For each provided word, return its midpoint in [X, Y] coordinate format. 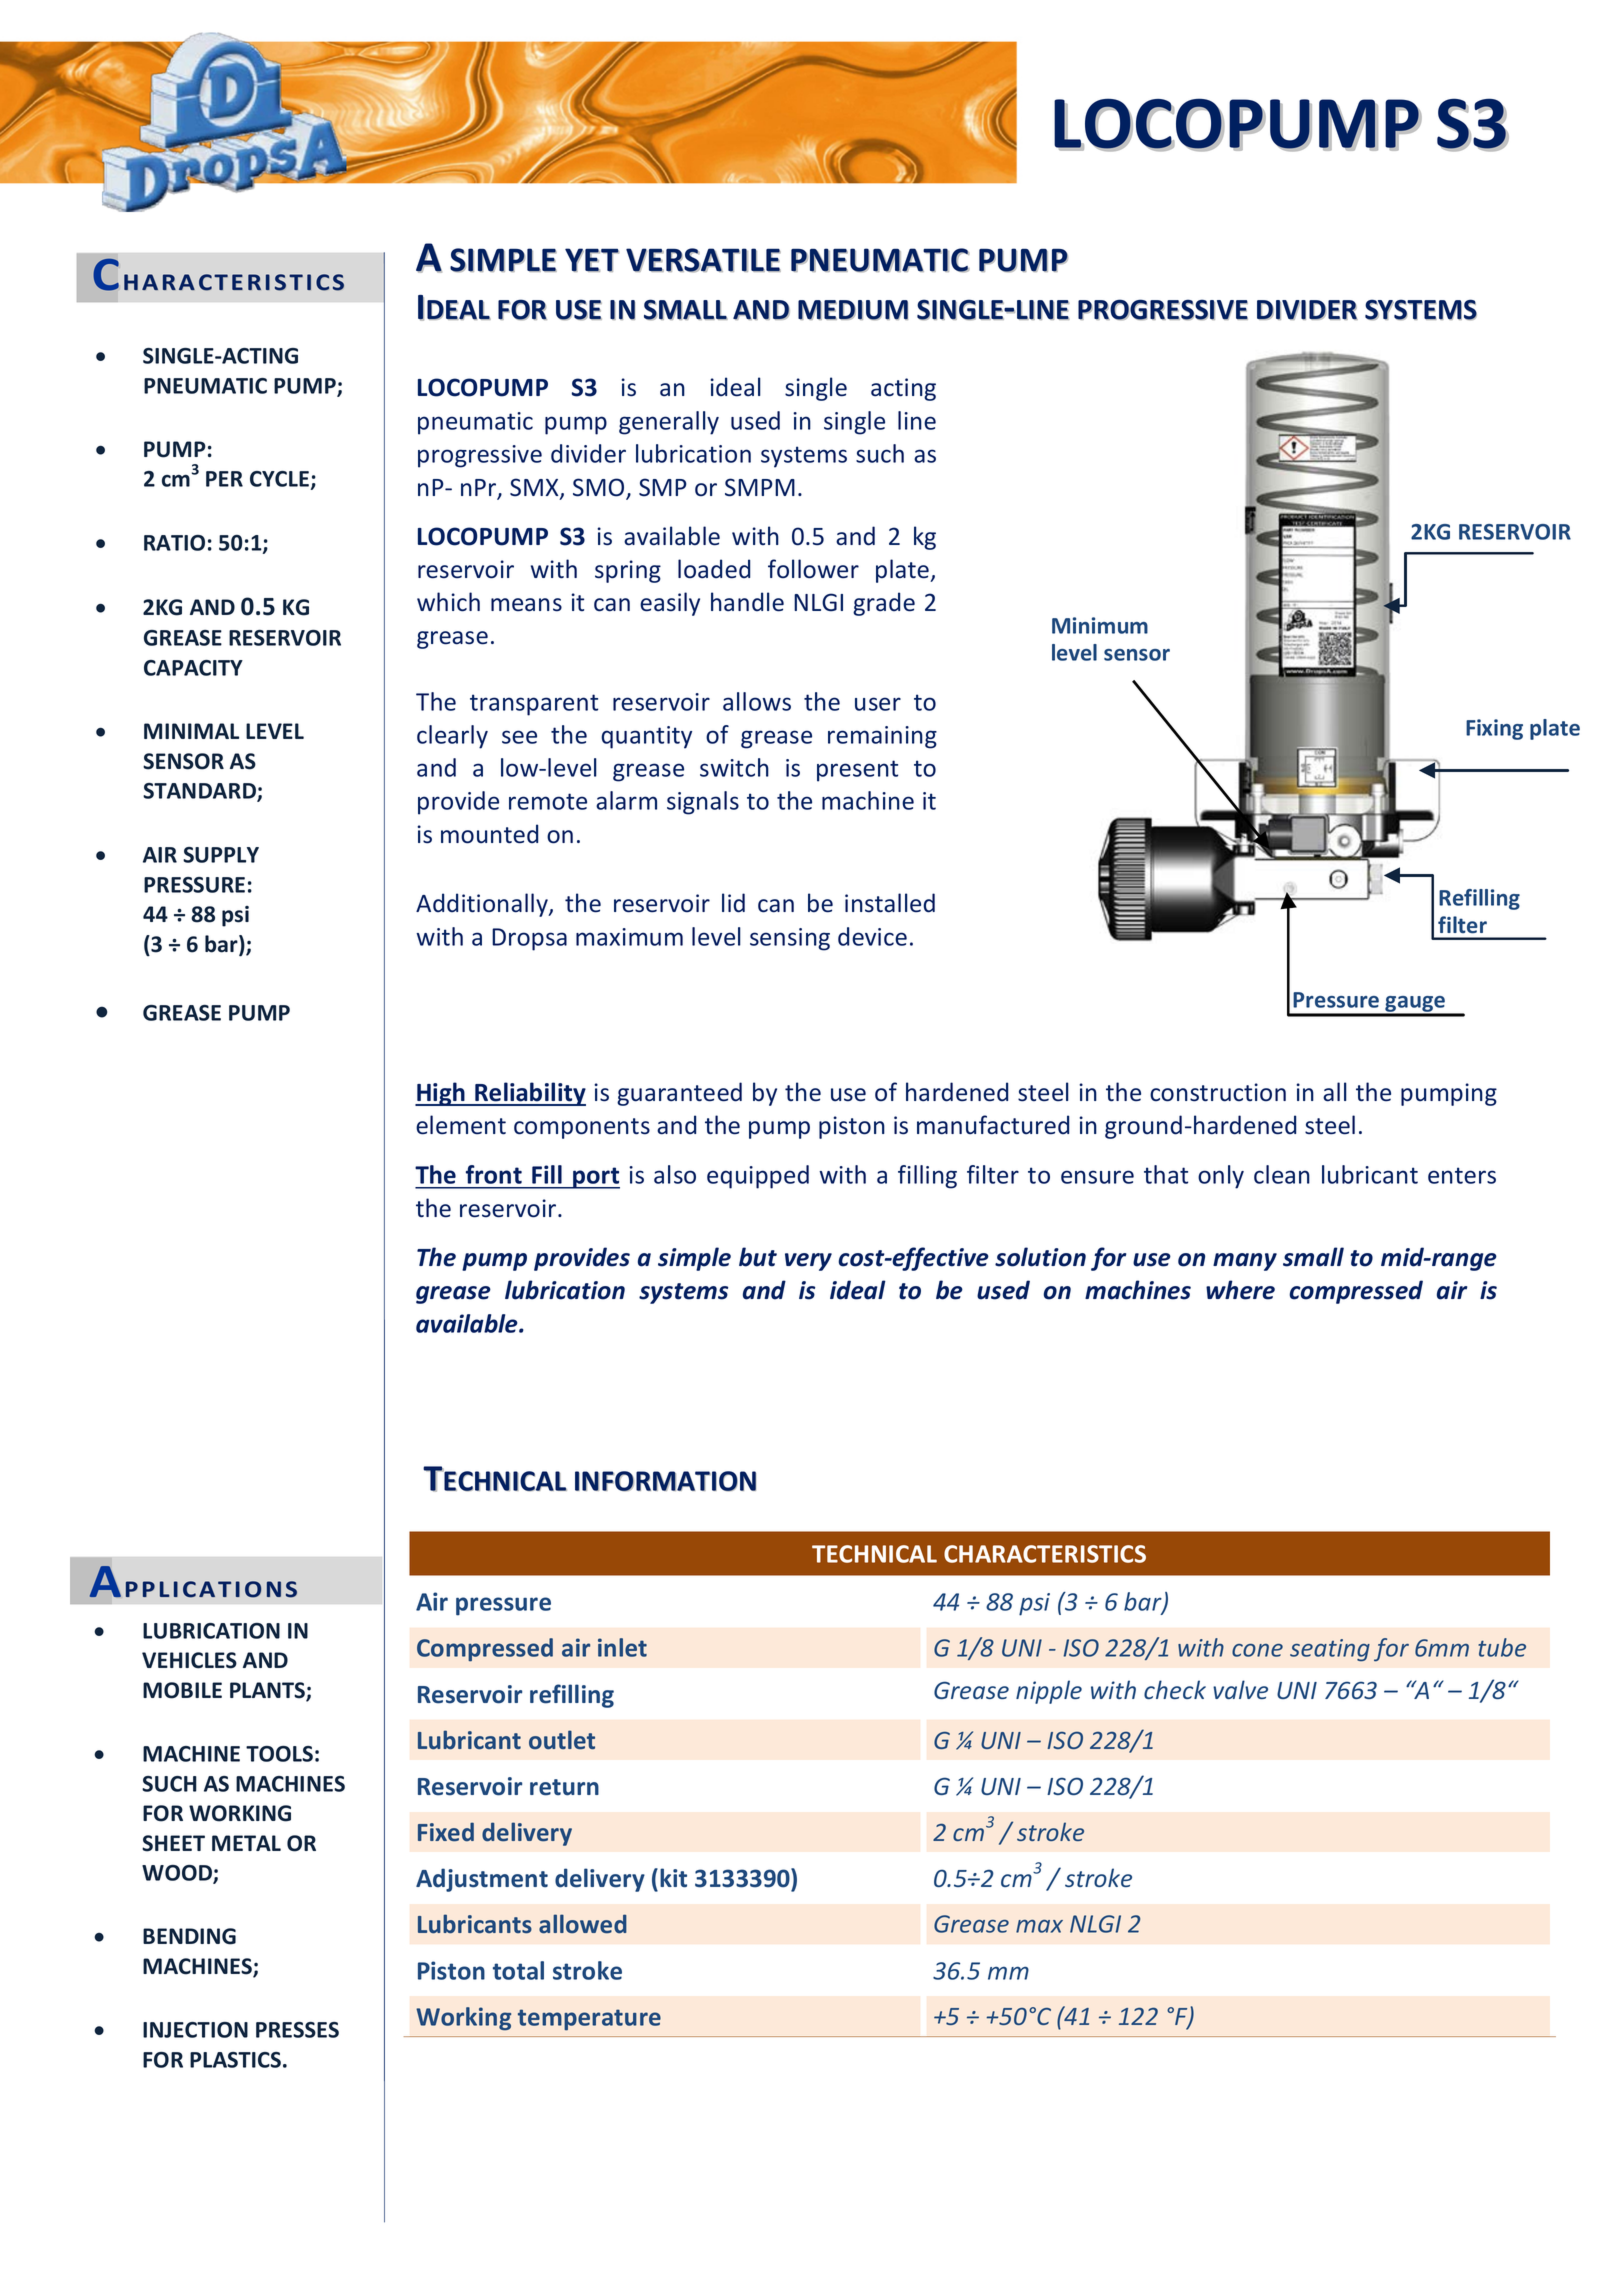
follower [813, 569]
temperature [589, 2020]
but [758, 1257]
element [461, 1125]
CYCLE [280, 480]
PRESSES [297, 2030]
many [1245, 1262]
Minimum [1100, 625]
